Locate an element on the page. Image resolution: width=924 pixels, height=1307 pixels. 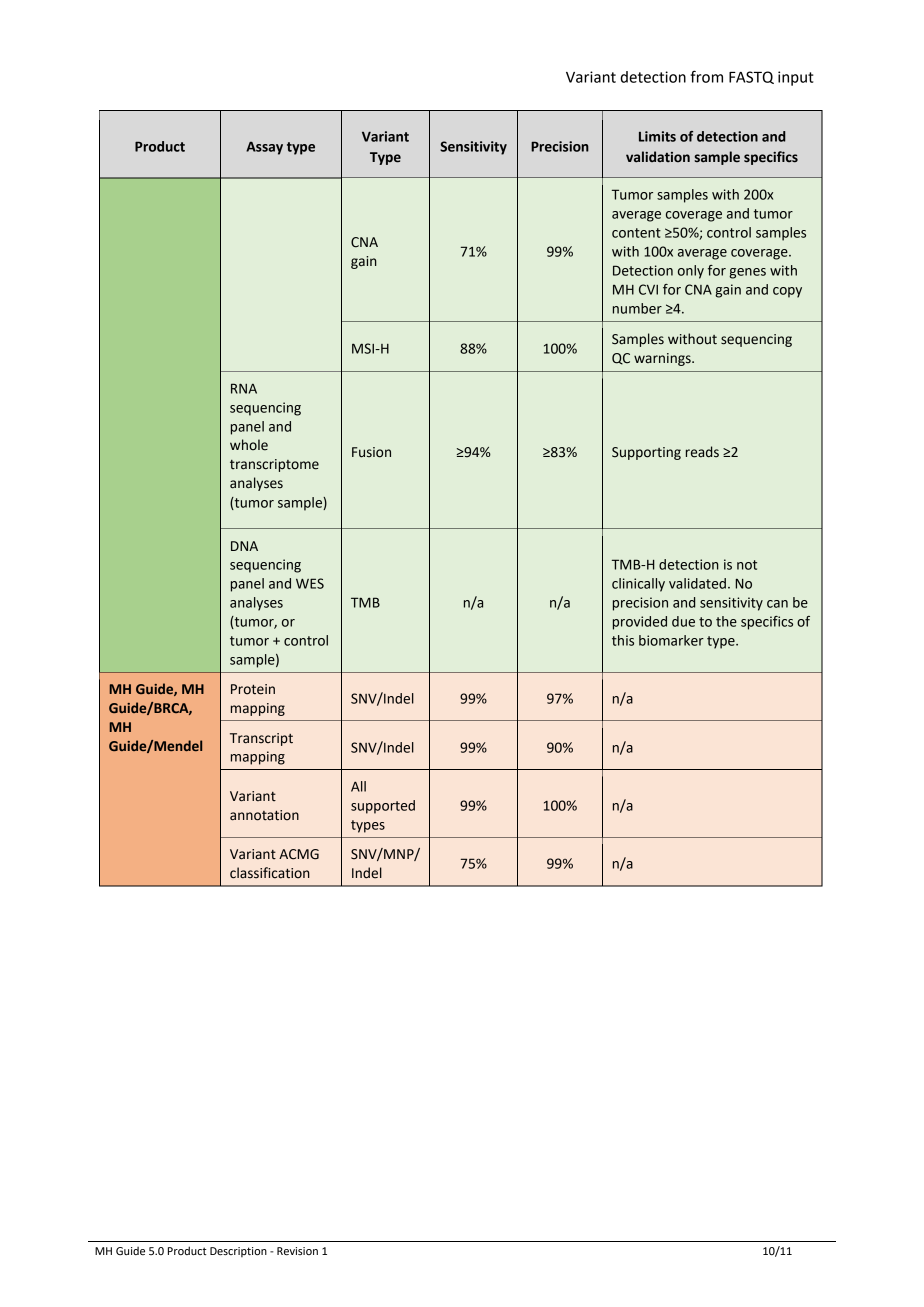
FASTQ is located at coordinates (751, 77).
